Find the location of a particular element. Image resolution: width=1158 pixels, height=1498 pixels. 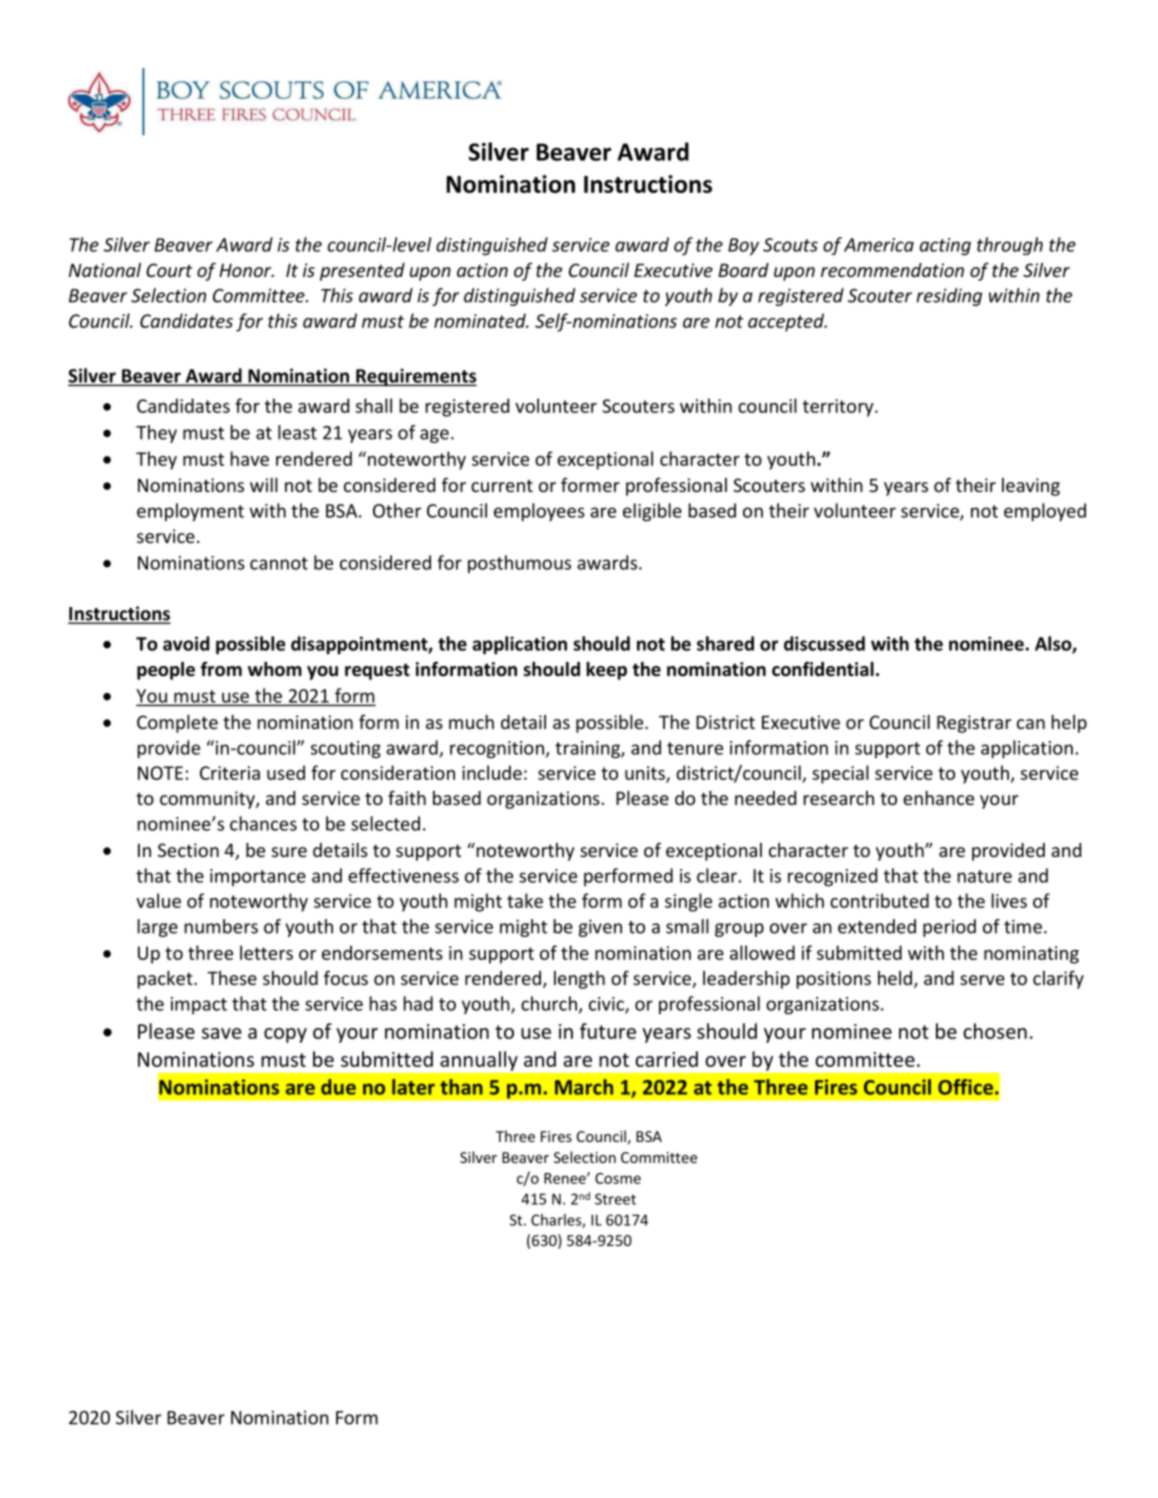

Honor is located at coordinates (246, 270).
